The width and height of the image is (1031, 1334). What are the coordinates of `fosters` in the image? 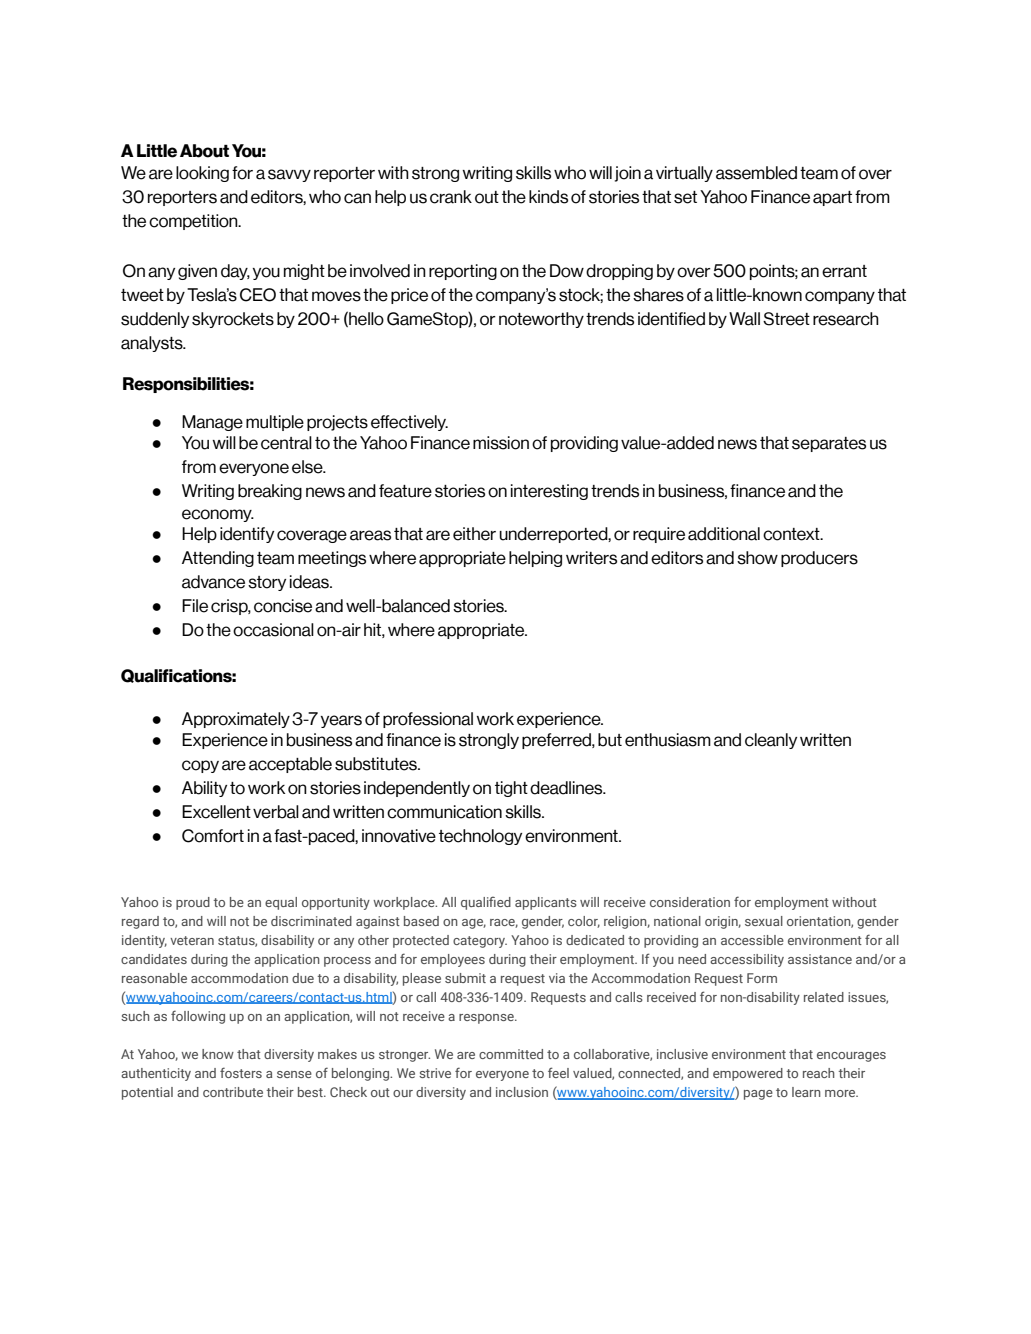 It's located at (241, 1072).
